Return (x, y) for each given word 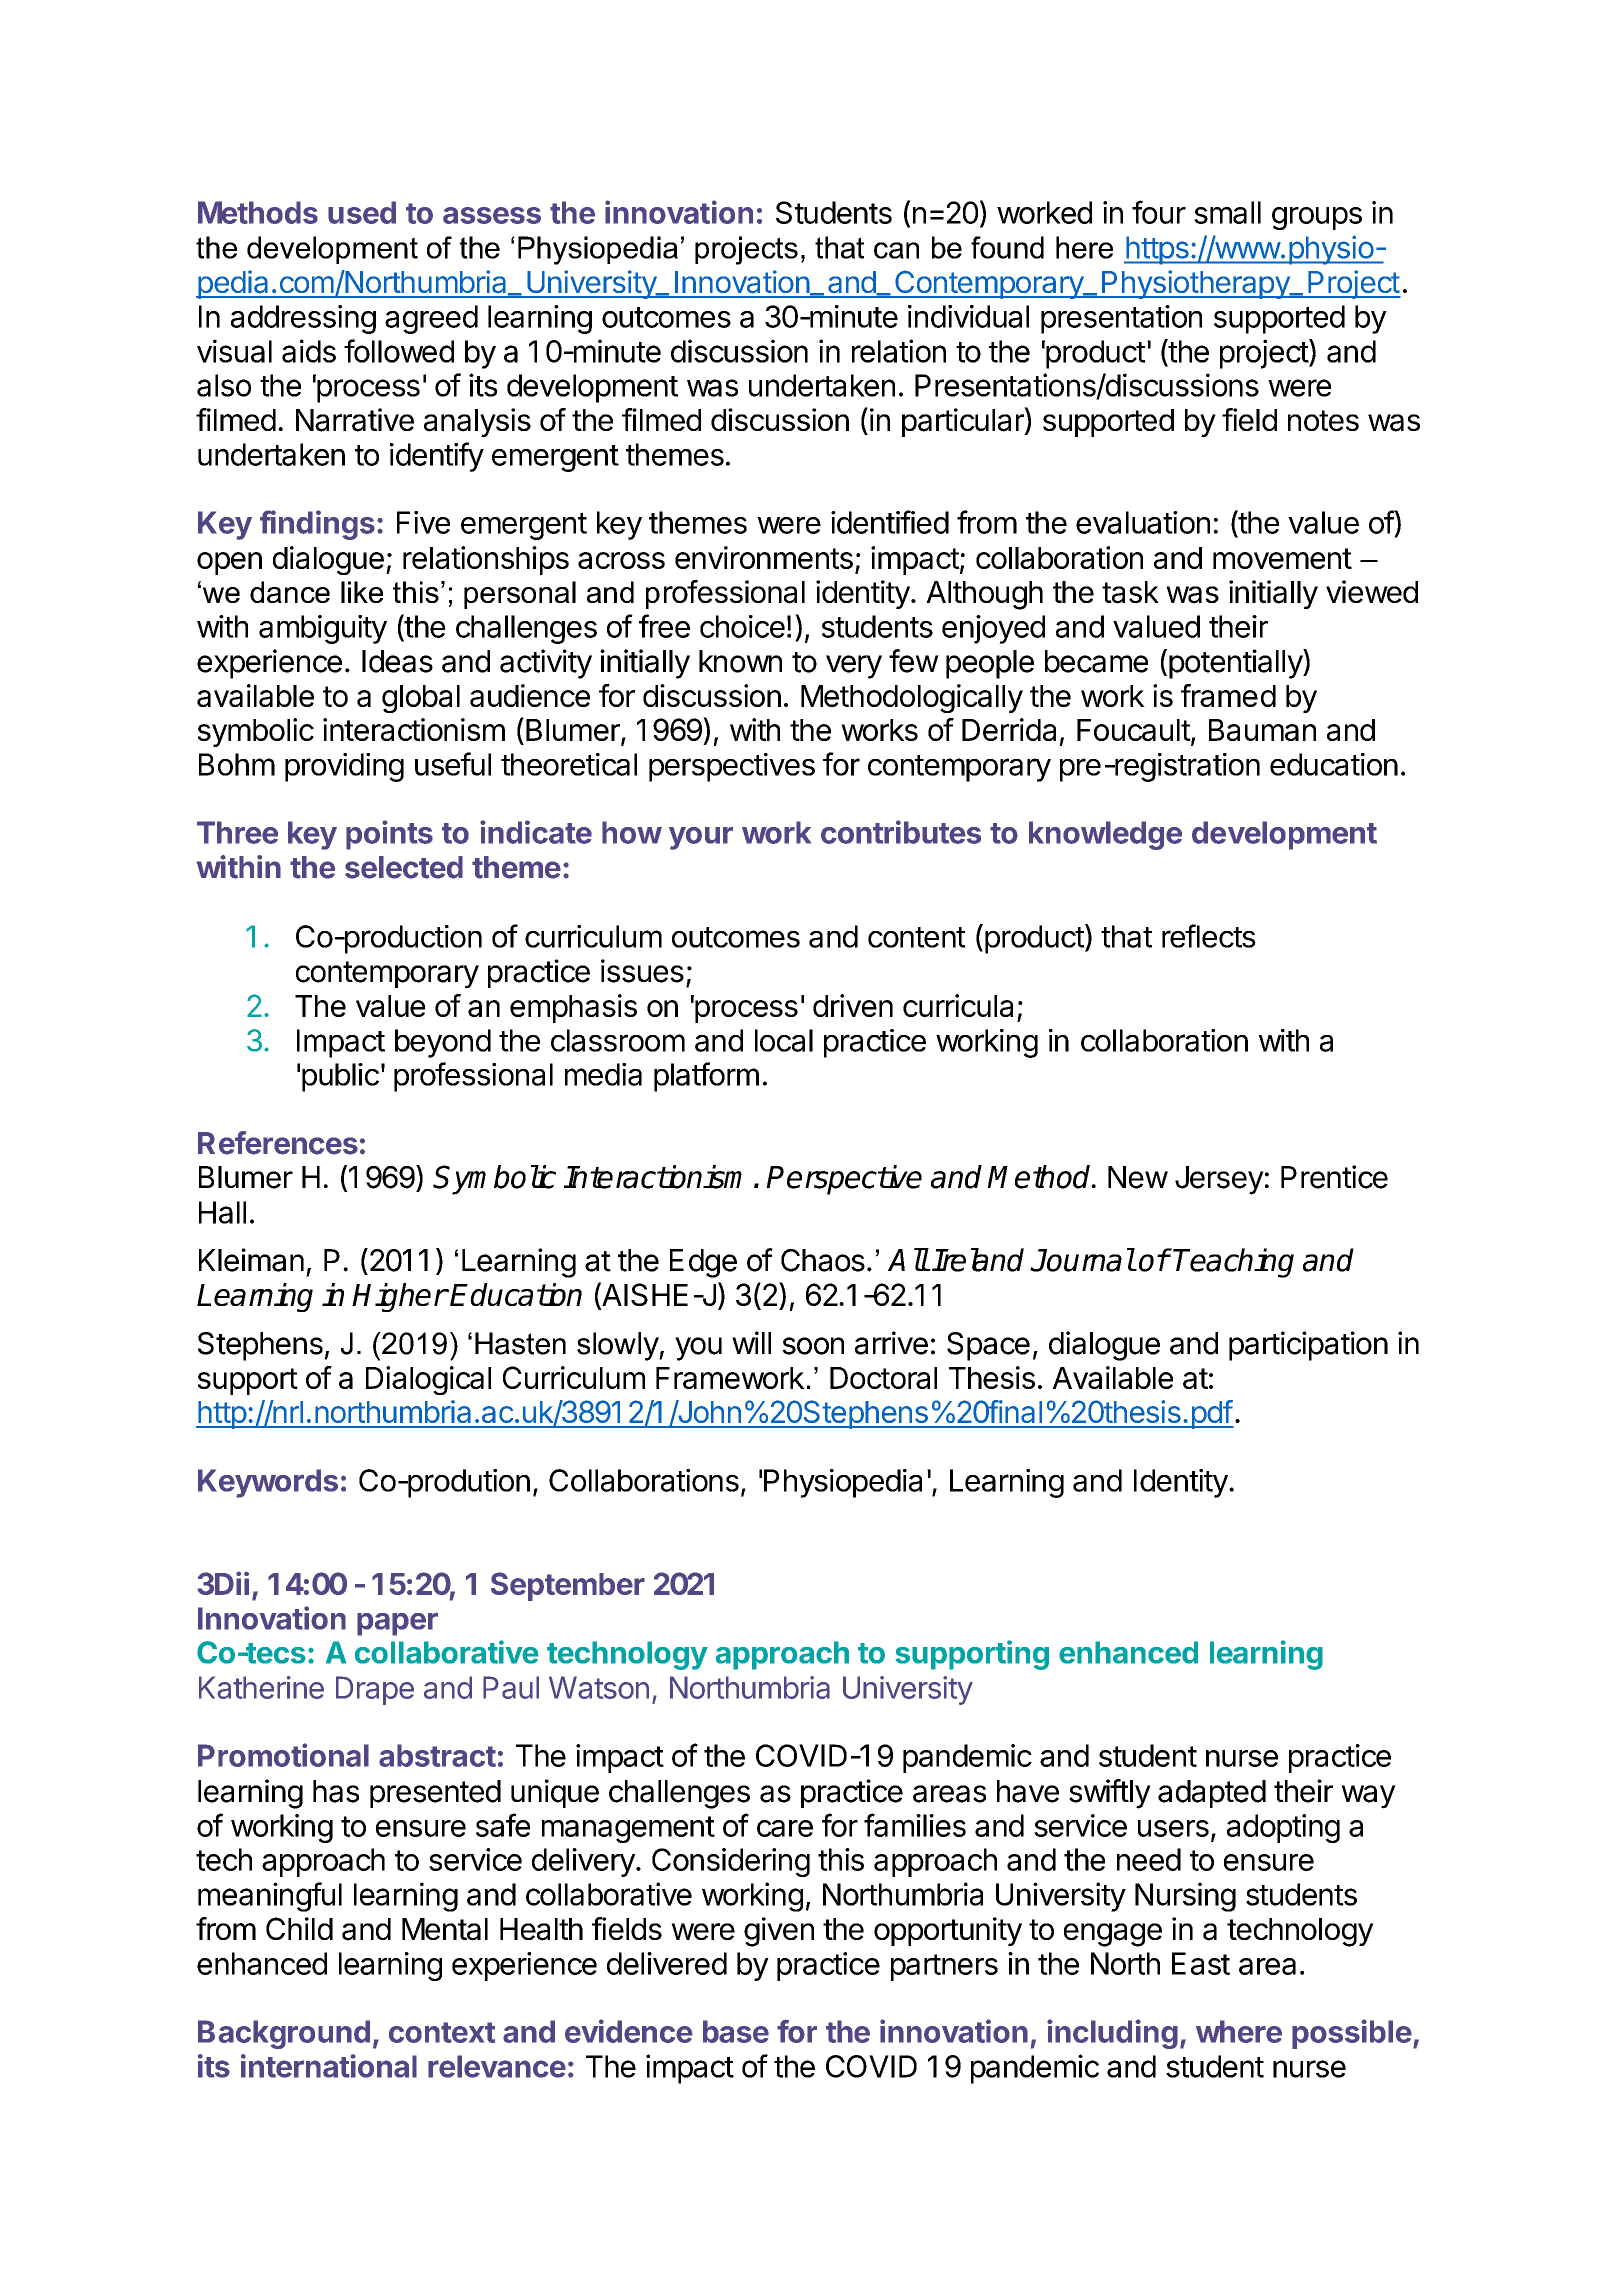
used (362, 212)
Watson (599, 1687)
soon (813, 1346)
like (362, 592)
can (896, 250)
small (1227, 212)
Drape (375, 1690)
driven (853, 1005)
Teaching (1233, 1263)
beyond (443, 1043)
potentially (1236, 664)
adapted (1212, 1794)
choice (742, 626)
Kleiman (251, 1260)
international (329, 2066)
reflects (1209, 936)
